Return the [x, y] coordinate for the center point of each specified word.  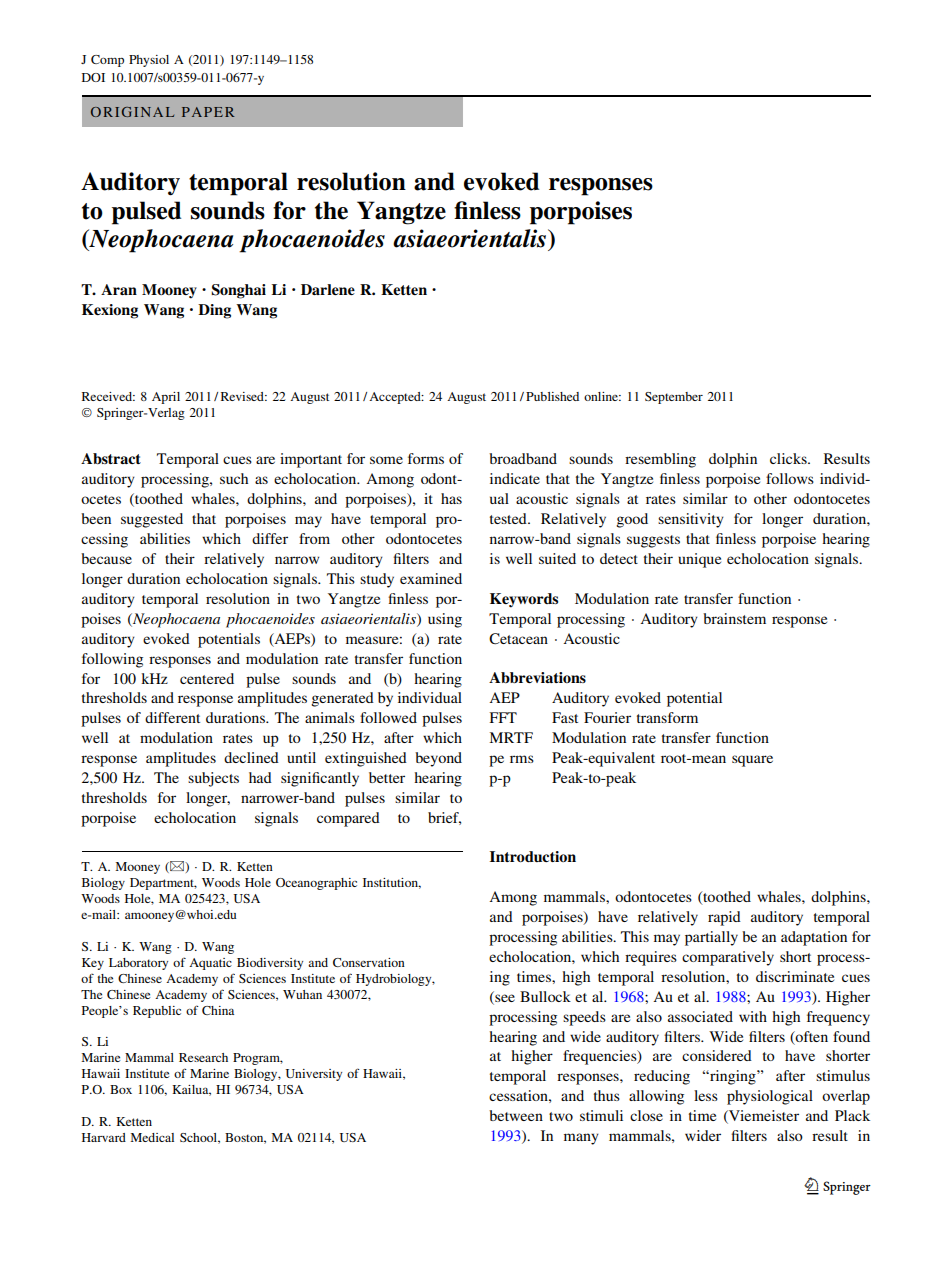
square [752, 761]
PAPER [208, 112]
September [674, 398]
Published [552, 396]
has [451, 498]
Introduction [533, 856]
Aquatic [210, 964]
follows [790, 478]
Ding [214, 311]
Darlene [328, 289]
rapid [724, 918]
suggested [152, 520]
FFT [503, 717]
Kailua [191, 1090]
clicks [789, 458]
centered [207, 678]
